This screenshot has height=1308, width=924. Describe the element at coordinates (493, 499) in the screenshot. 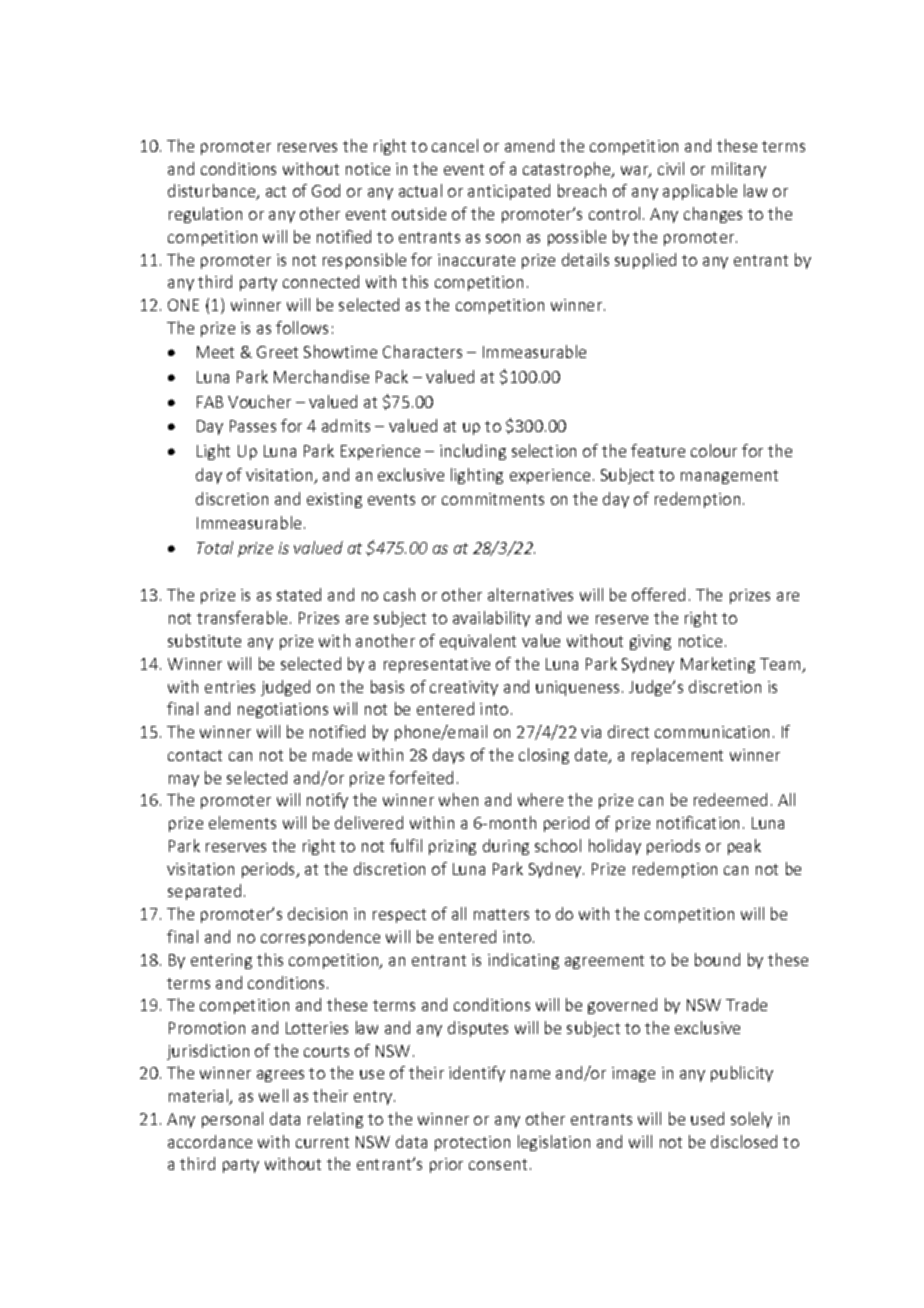

I see `commitments` at that location.
